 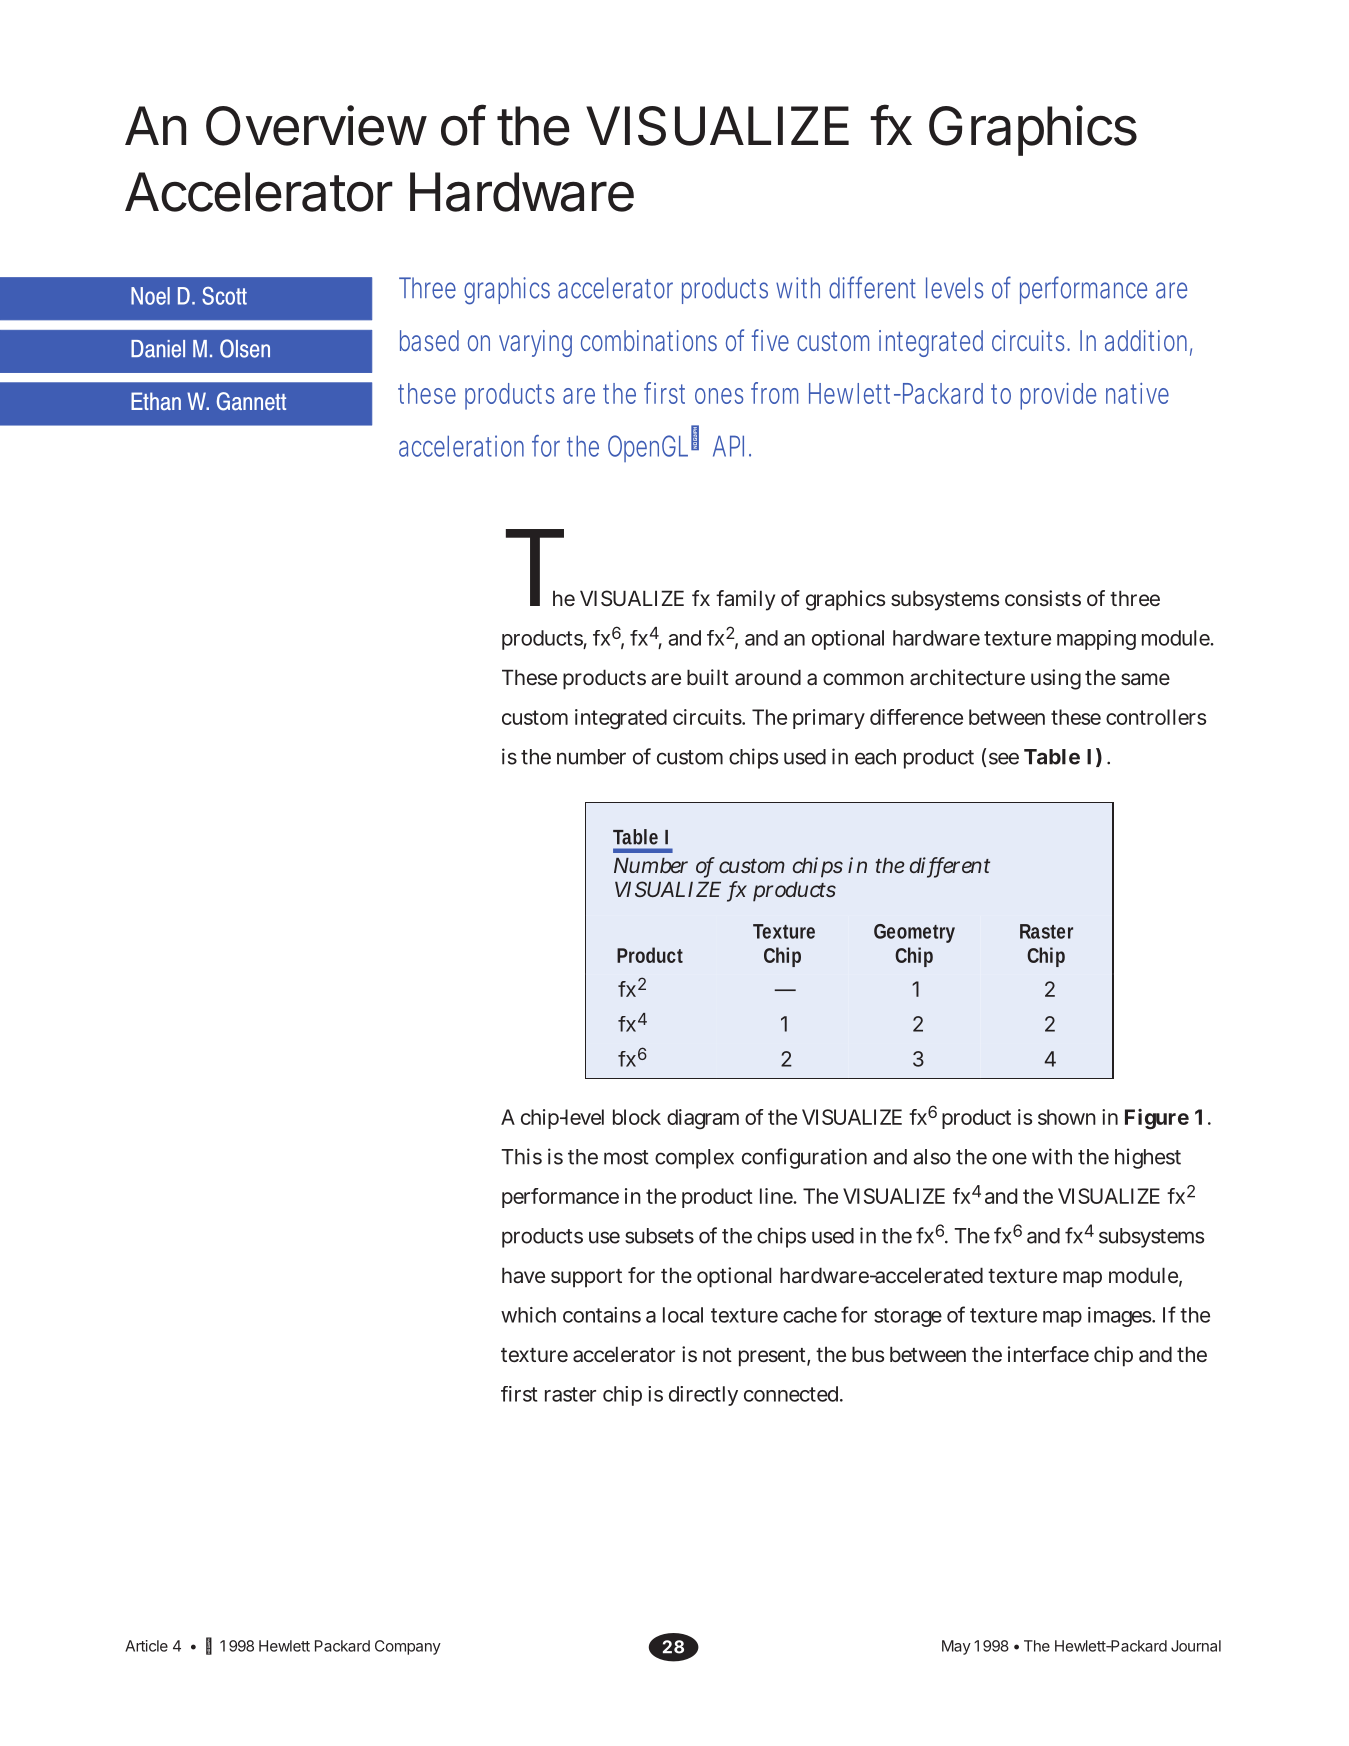 What do you see at coordinates (146, 1646) in the screenshot?
I see `Article` at bounding box center [146, 1646].
